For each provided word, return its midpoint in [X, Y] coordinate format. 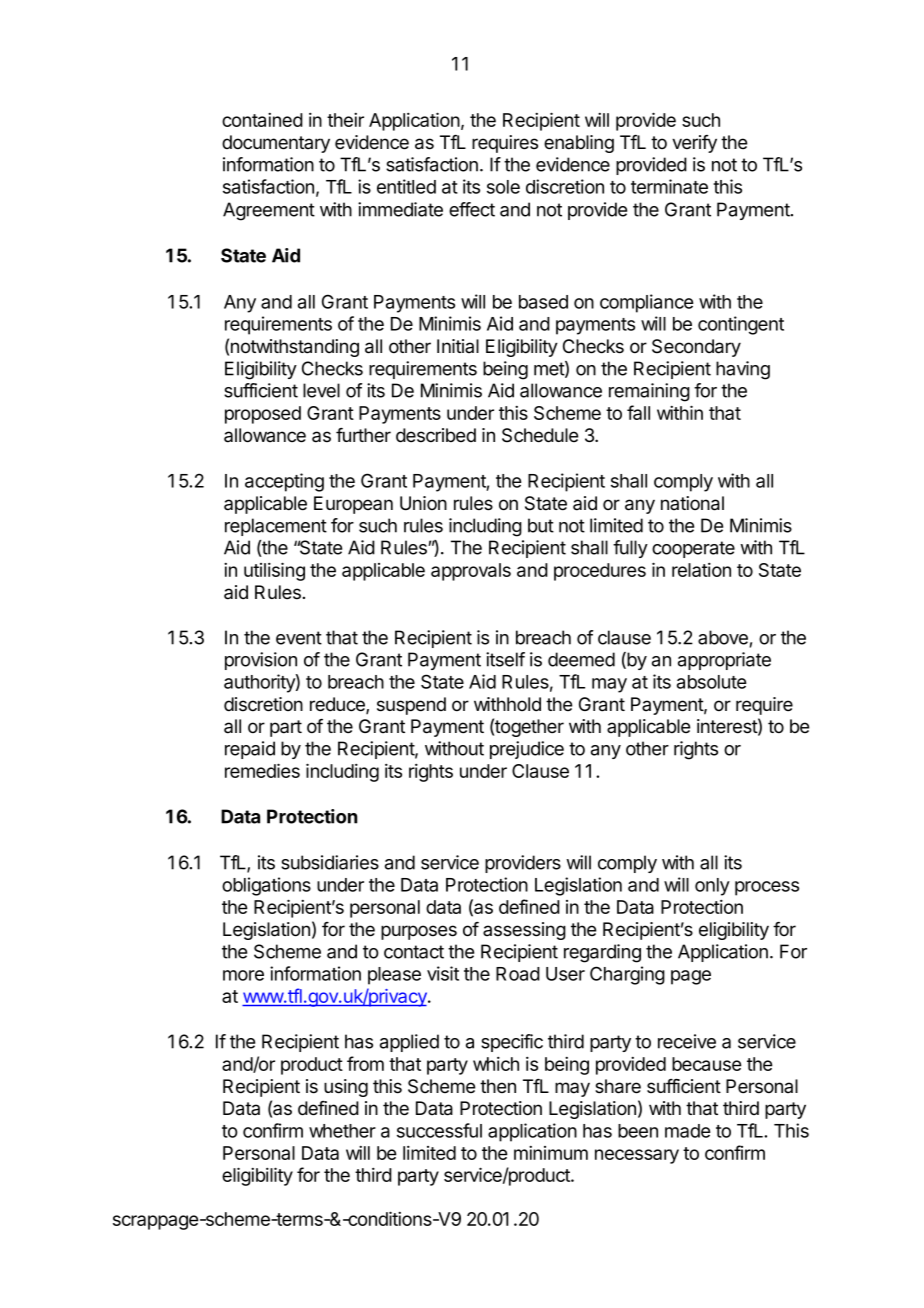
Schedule [540, 435]
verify [694, 144]
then [498, 1086]
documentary [276, 144]
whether [342, 1131]
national [692, 503]
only [712, 887]
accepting [284, 482]
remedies [262, 770]
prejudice [527, 750]
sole [503, 187]
